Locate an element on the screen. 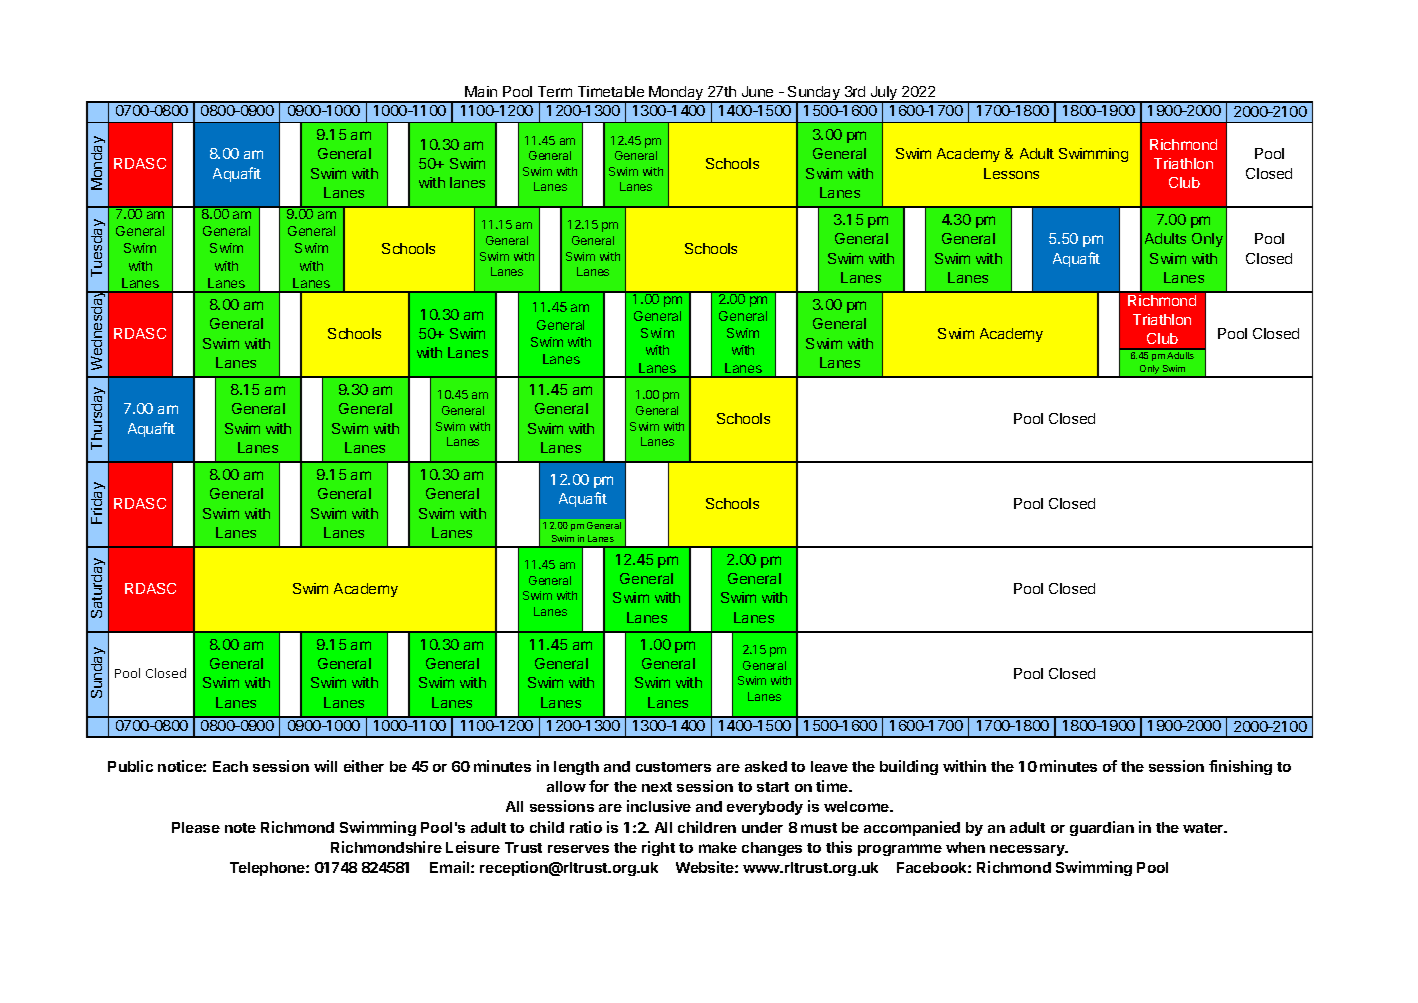  building is located at coordinates (909, 767).
